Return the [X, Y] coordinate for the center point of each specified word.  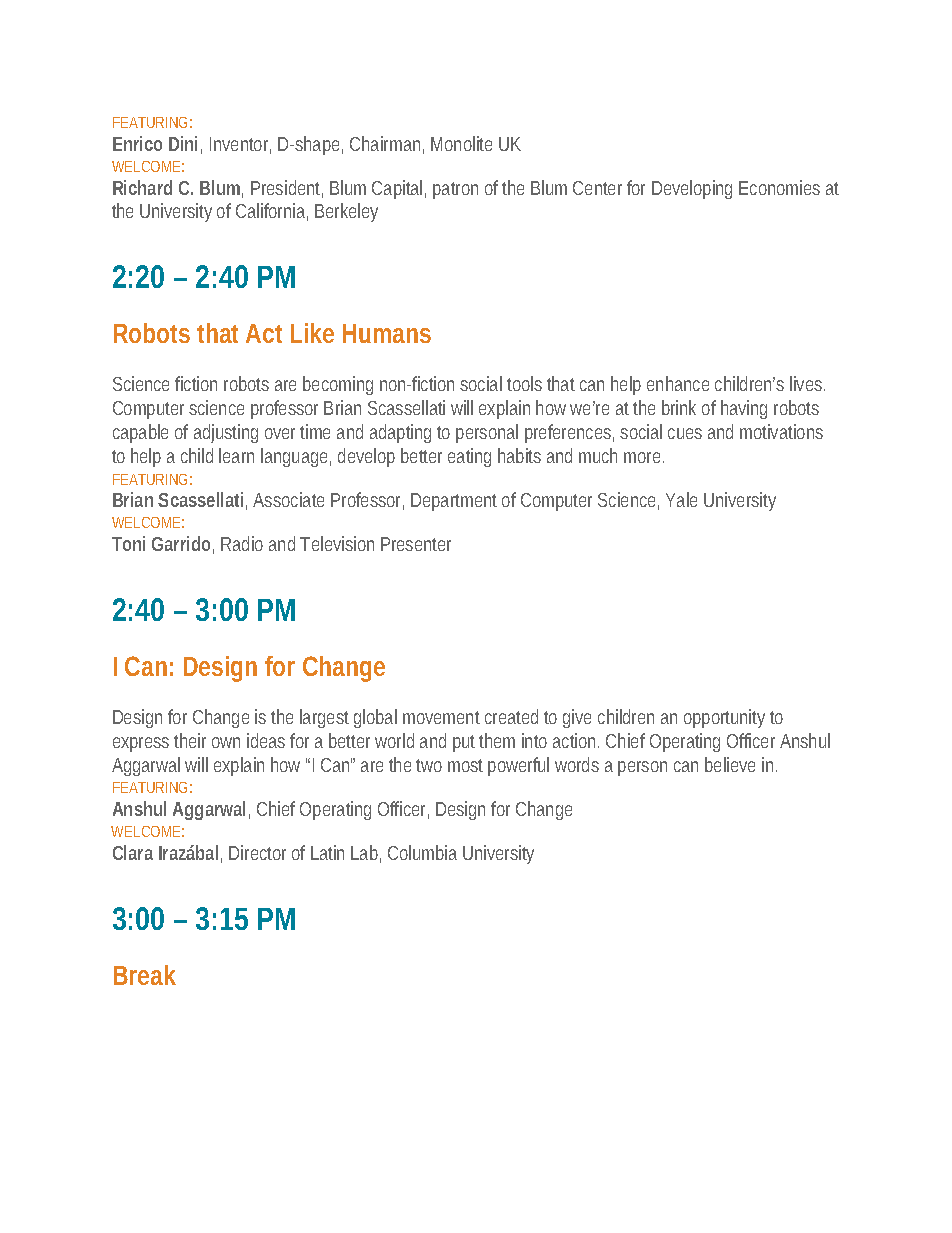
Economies [779, 187]
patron [455, 190]
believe [730, 764]
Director [257, 852]
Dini [183, 143]
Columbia [422, 852]
